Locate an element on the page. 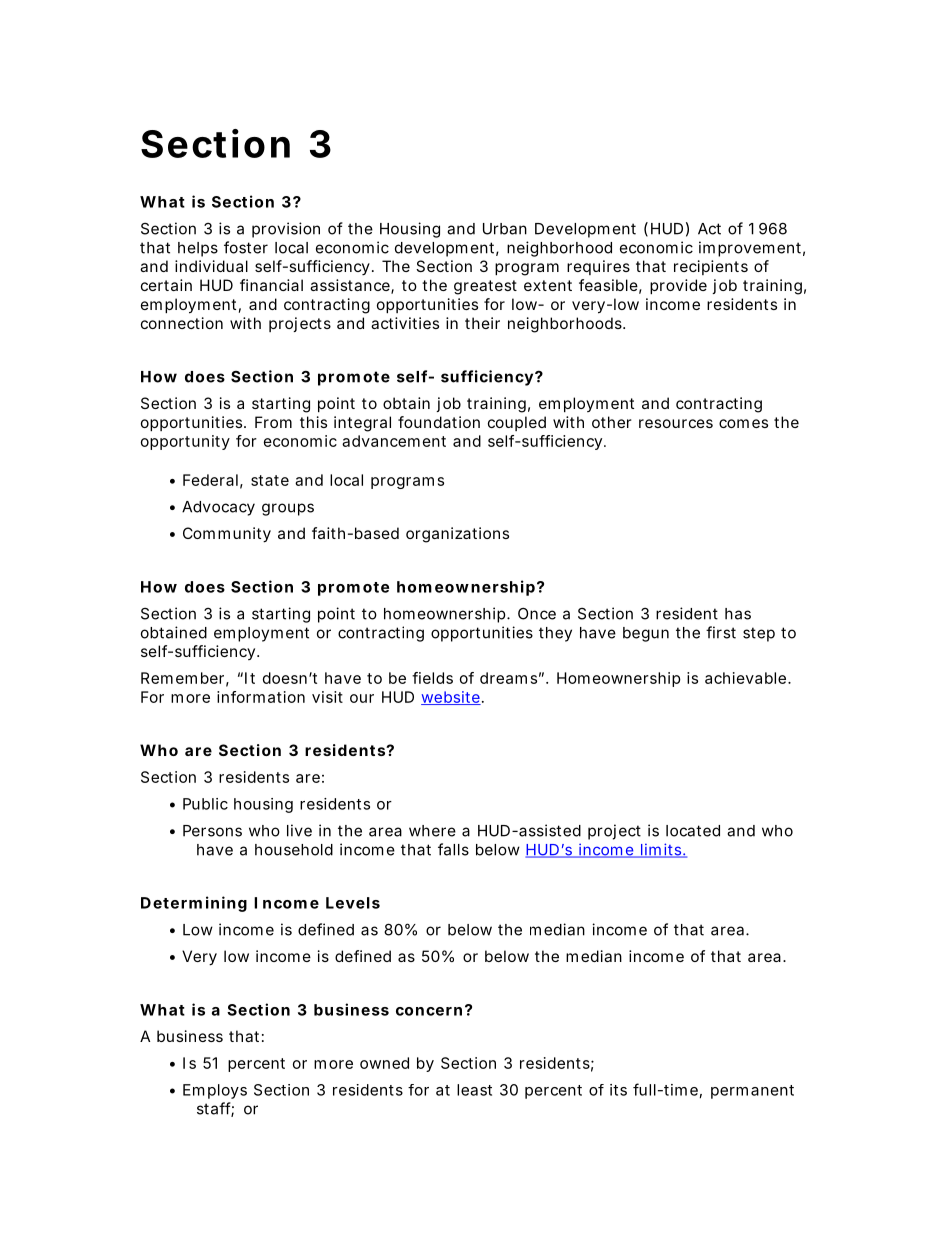  recipients is located at coordinates (711, 267).
